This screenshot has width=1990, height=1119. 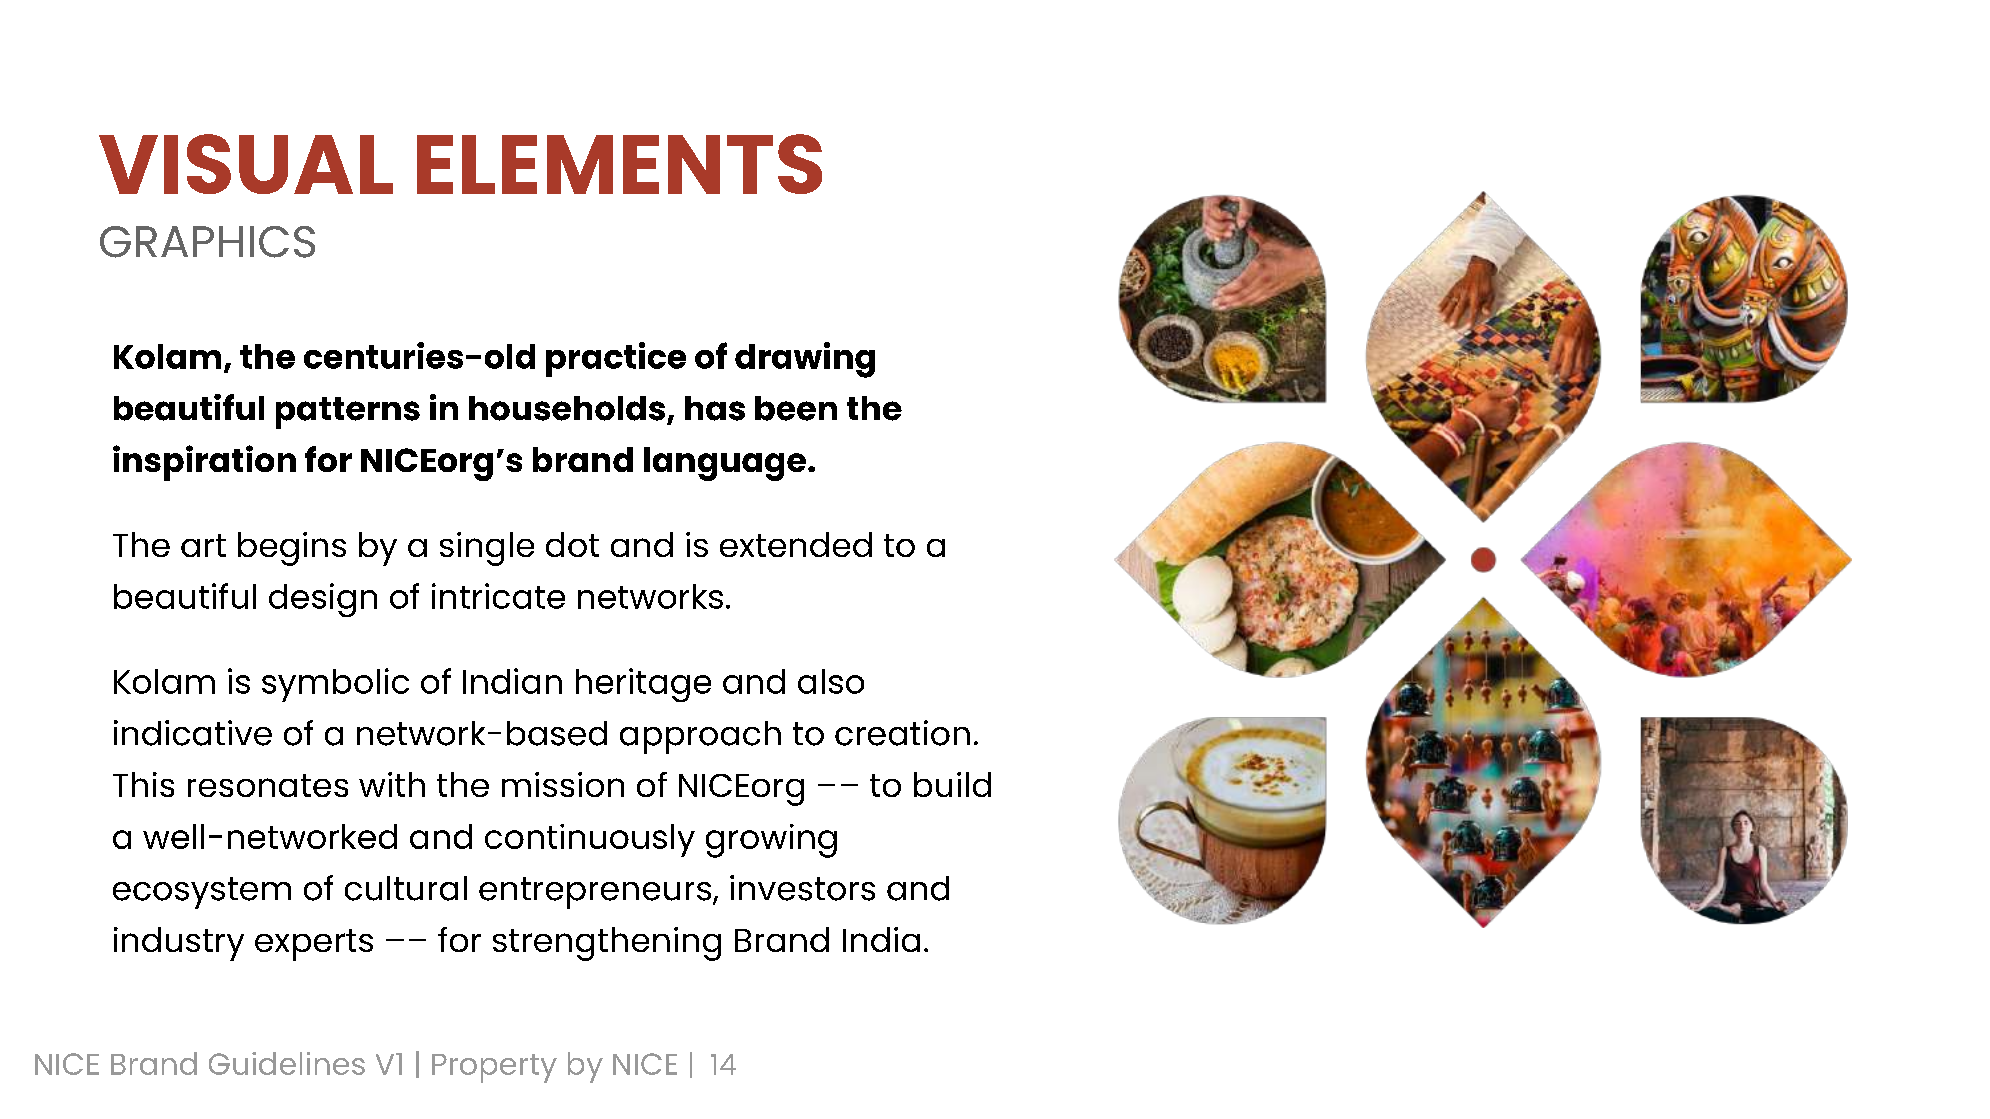 What do you see at coordinates (805, 360) in the screenshot?
I see `drawing` at bounding box center [805, 360].
